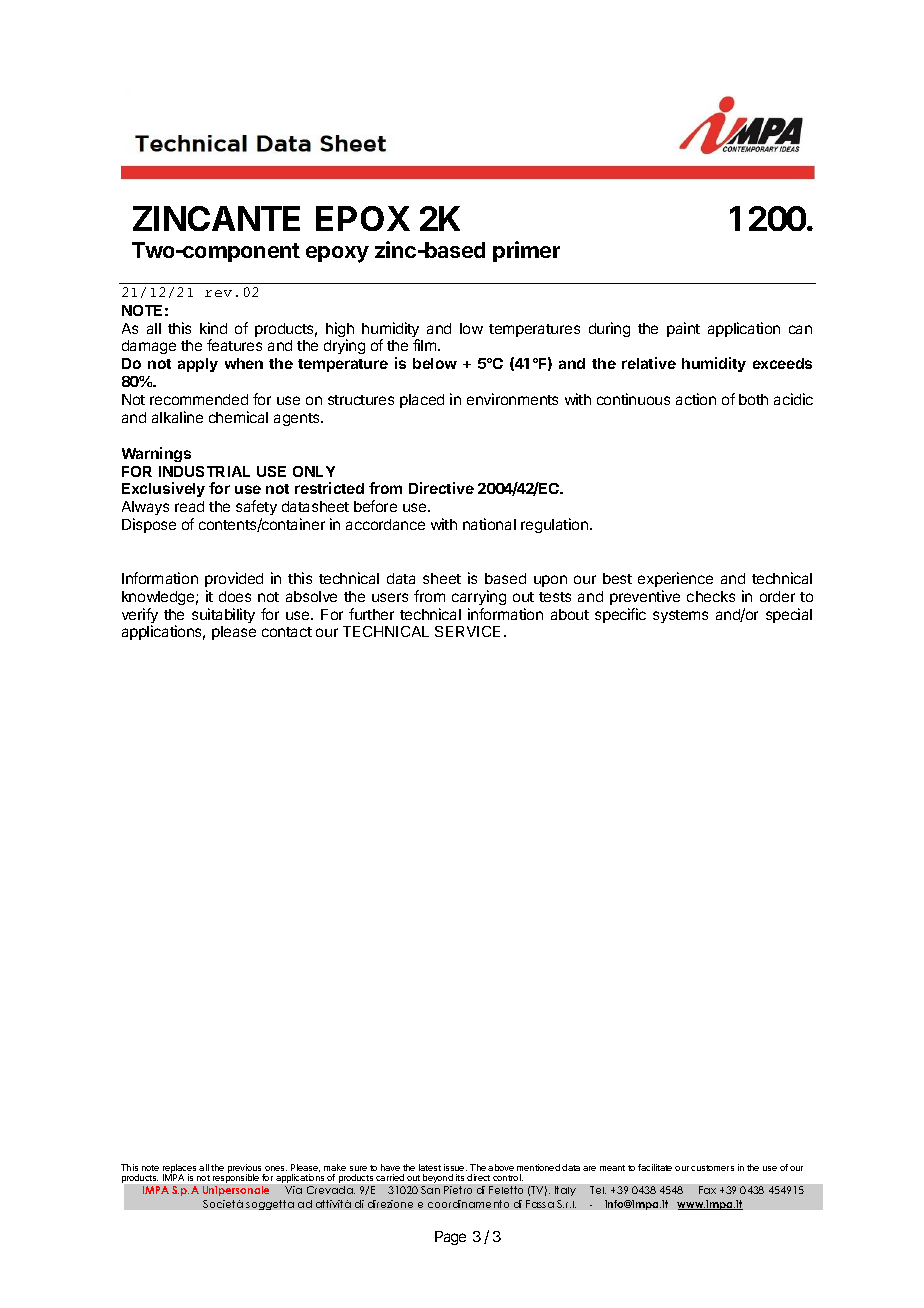 Image resolution: width=924 pixels, height=1308 pixels. Describe the element at coordinates (458, 1190) in the screenshot. I see `Pietro` at that location.
